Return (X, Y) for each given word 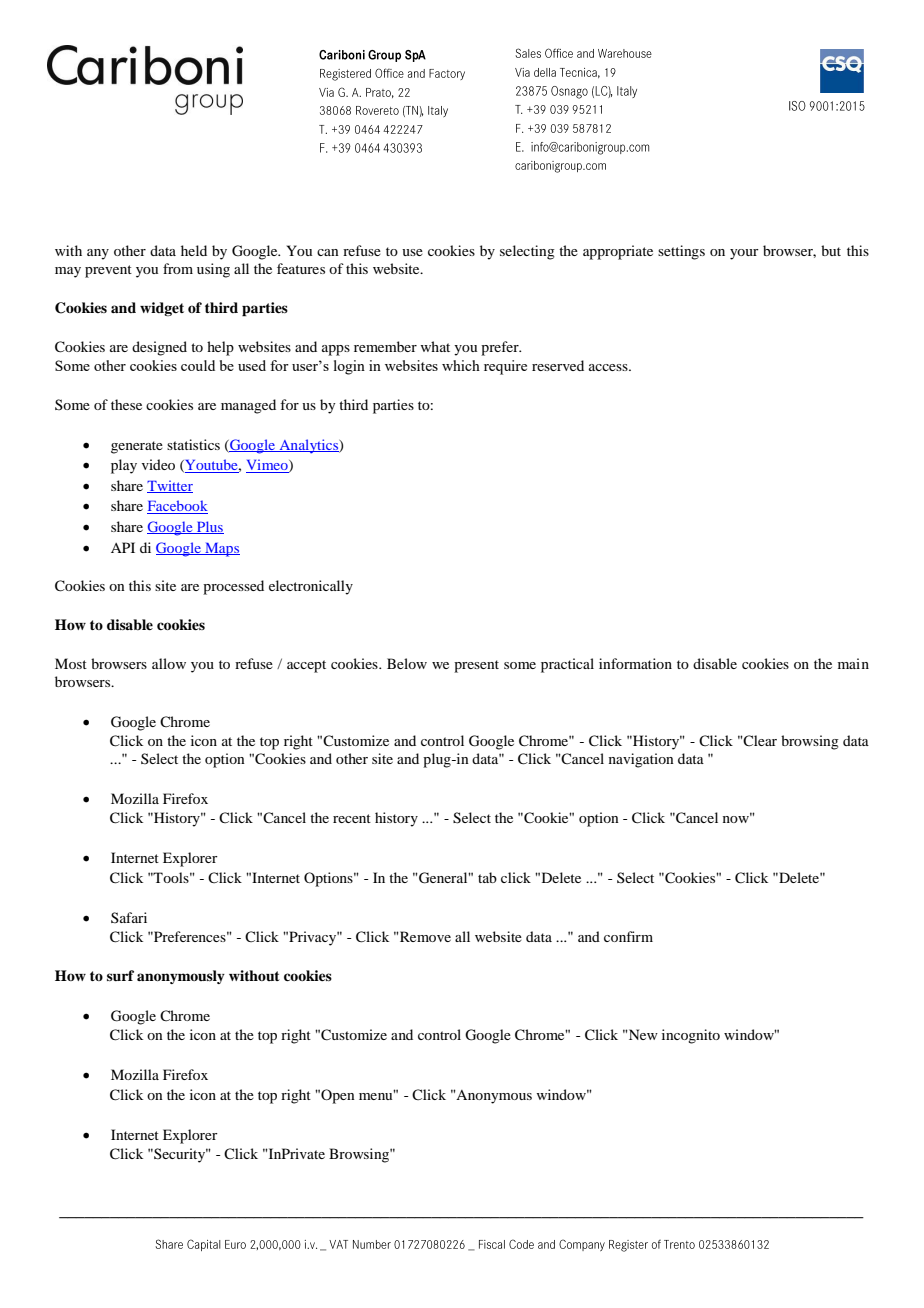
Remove (424, 936)
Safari (129, 917)
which (461, 365)
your (744, 254)
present (476, 666)
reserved (558, 365)
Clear (759, 740)
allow (169, 663)
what (435, 346)
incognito (691, 1036)
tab (487, 877)
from (178, 268)
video (158, 464)
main (853, 663)
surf (120, 975)
